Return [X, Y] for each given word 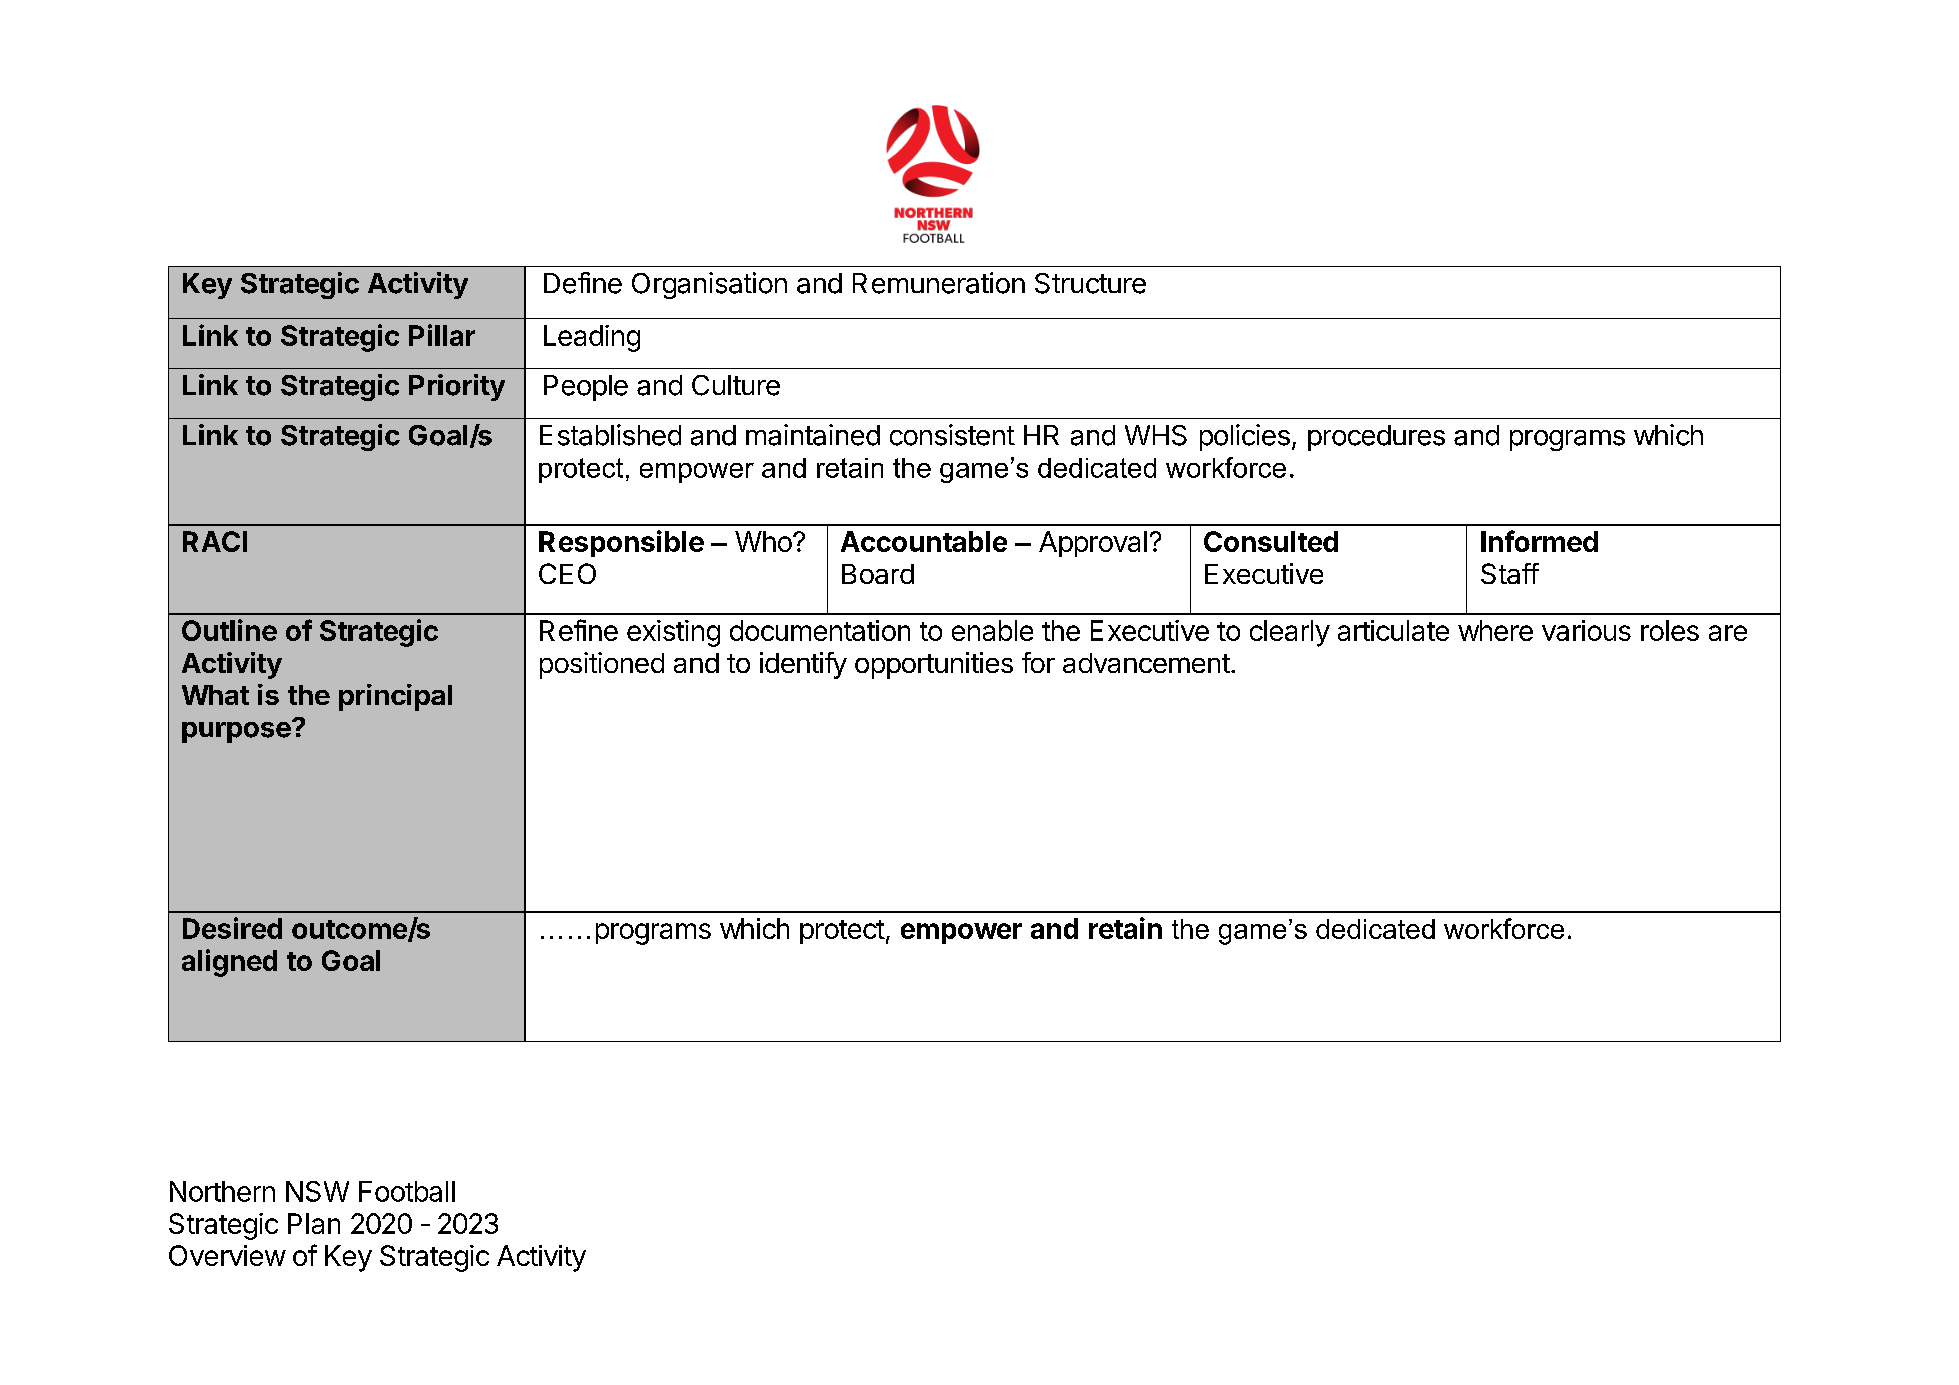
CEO [567, 573]
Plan [314, 1223]
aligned [229, 963]
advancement [1146, 663]
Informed [1539, 541]
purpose [236, 732]
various [1586, 630]
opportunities [934, 665]
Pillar [442, 335]
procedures [1376, 438]
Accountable [924, 541]
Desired [232, 928]
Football [407, 1191]
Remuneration [939, 283]
